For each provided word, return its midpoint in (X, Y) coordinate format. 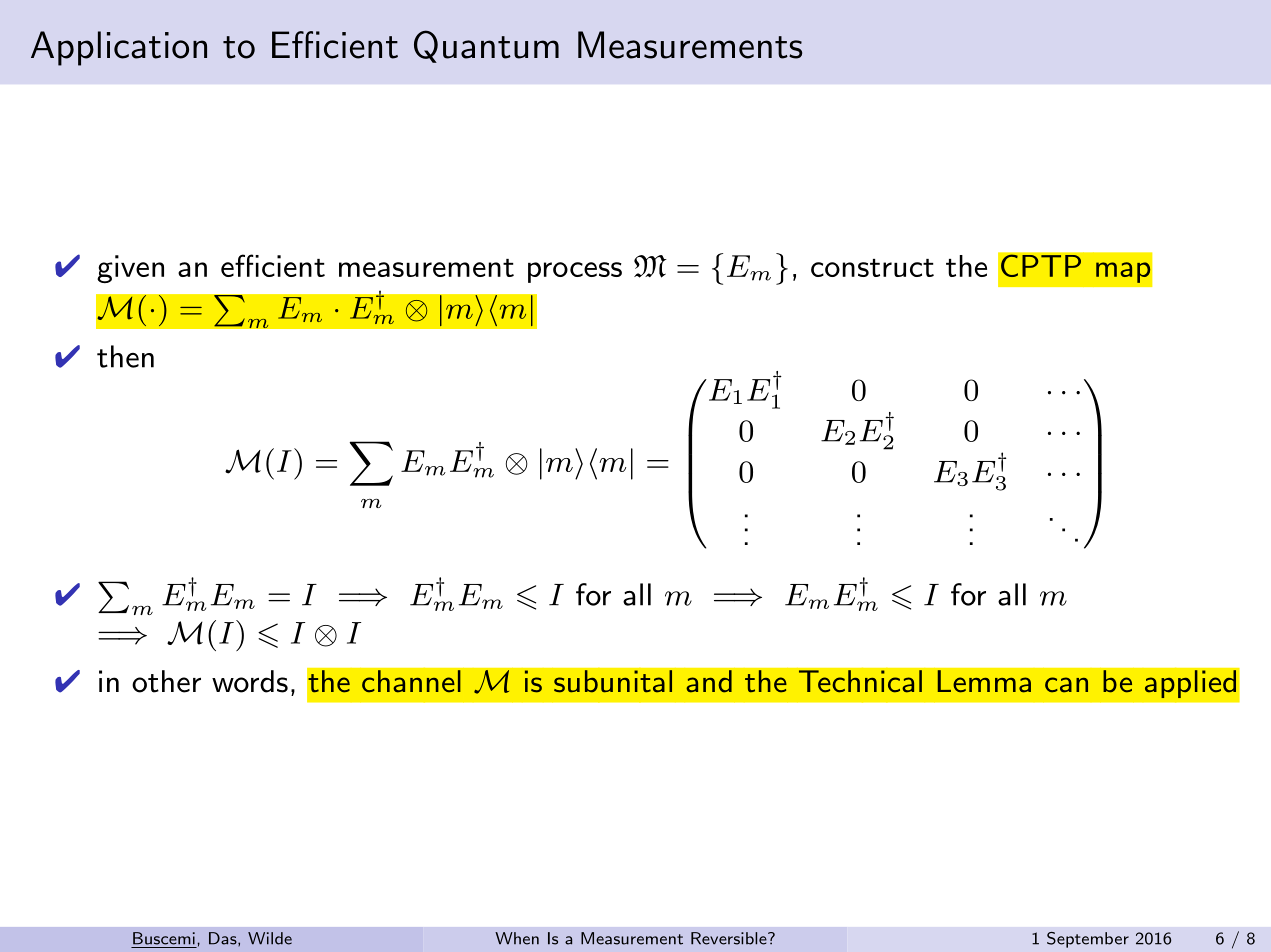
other (166, 681)
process (575, 272)
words (250, 681)
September (1088, 940)
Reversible (730, 938)
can (1066, 685)
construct (872, 268)
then (125, 356)
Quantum (486, 46)
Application (119, 48)
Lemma (984, 681)
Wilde (270, 938)
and (709, 681)
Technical (860, 681)
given (130, 269)
